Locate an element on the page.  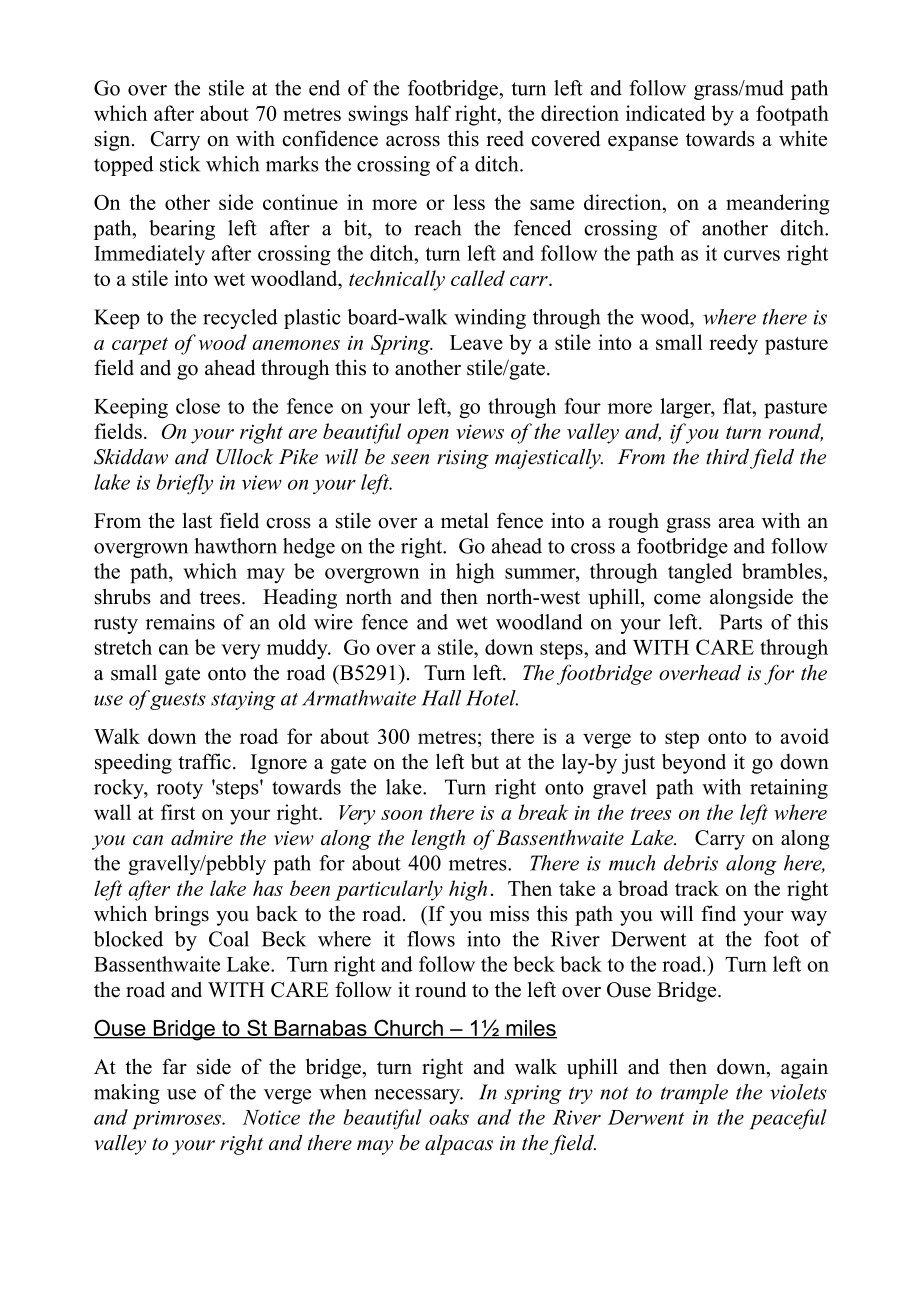
far is located at coordinates (174, 1066).
